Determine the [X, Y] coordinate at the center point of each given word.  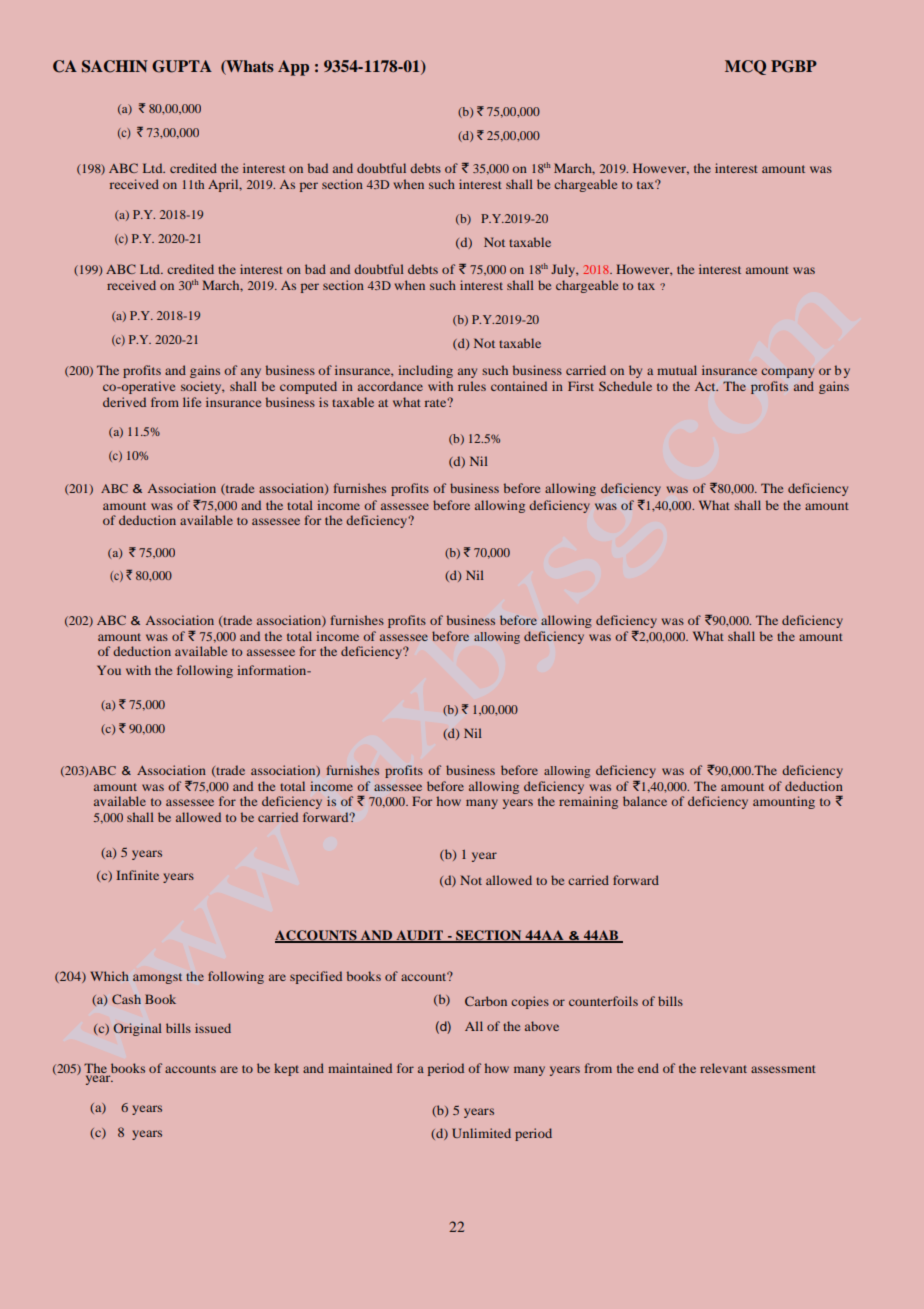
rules [472, 386]
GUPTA [182, 66]
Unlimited [481, 1133]
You [109, 670]
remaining [588, 802]
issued [213, 1028]
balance [645, 801]
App [293, 68]
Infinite [137, 875]
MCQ [745, 67]
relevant [723, 1068]
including [425, 371]
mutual [677, 370]
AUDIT [419, 936]
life [192, 402]
